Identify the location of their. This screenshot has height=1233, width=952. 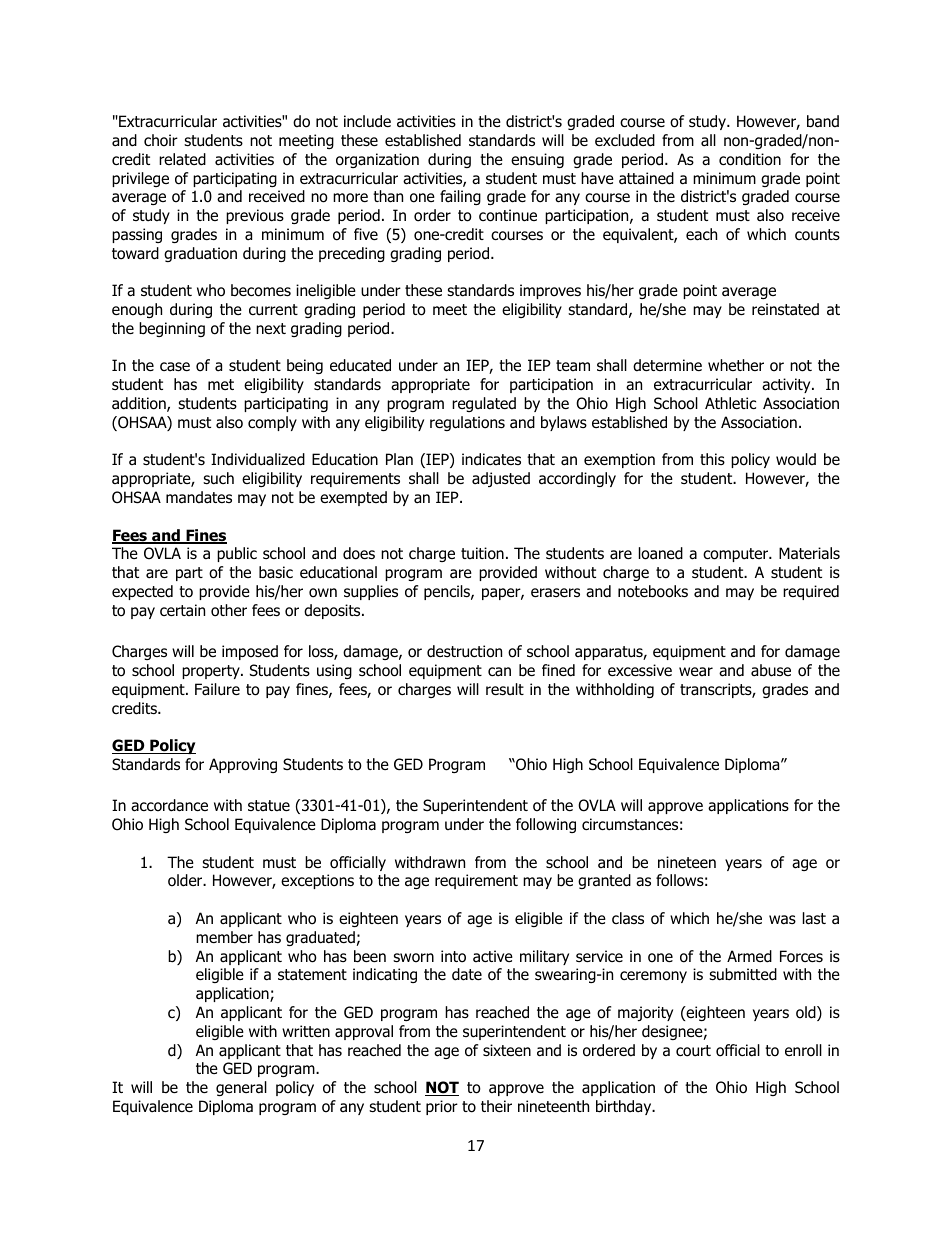
(496, 1106).
